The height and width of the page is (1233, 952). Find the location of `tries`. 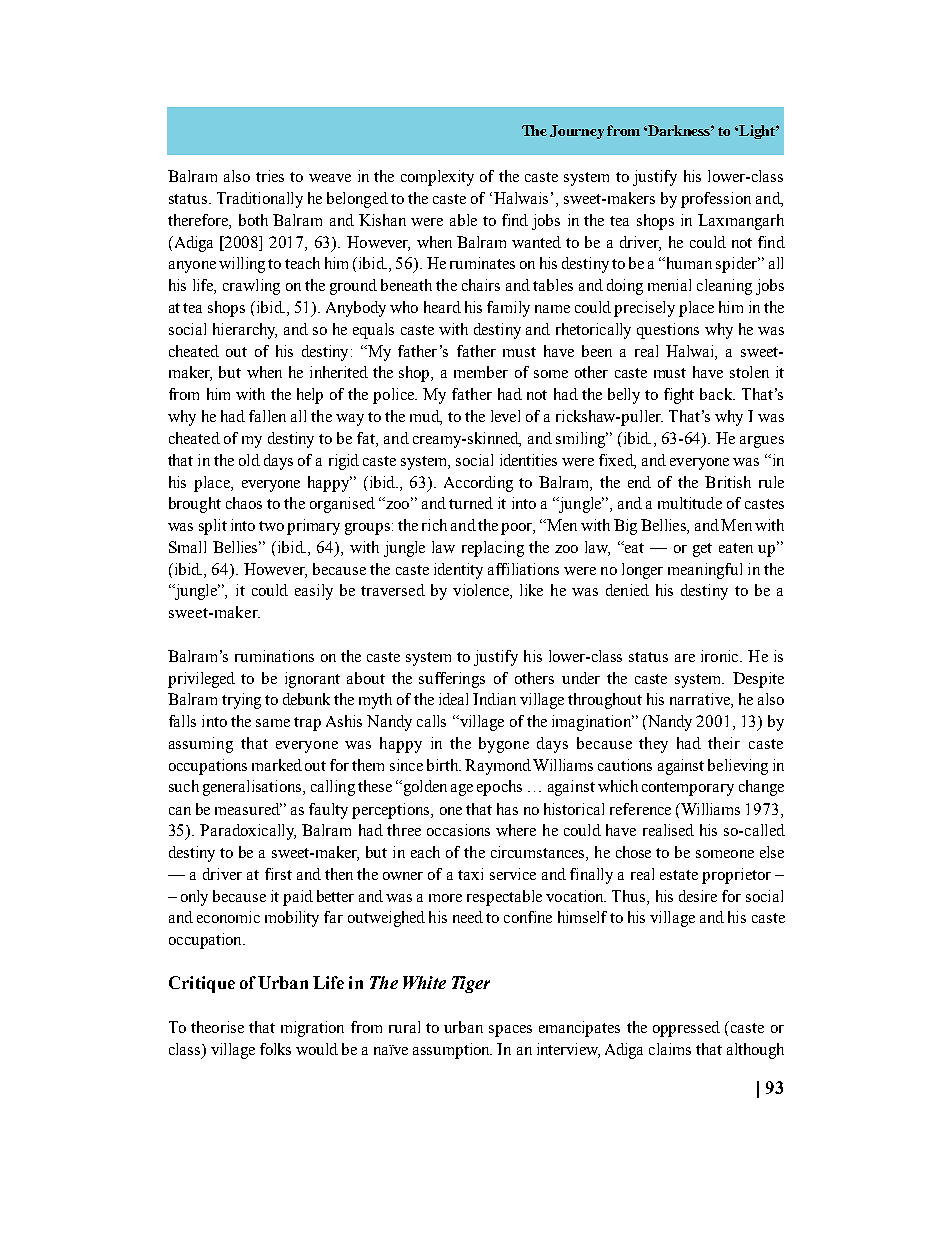

tries is located at coordinates (270, 176).
